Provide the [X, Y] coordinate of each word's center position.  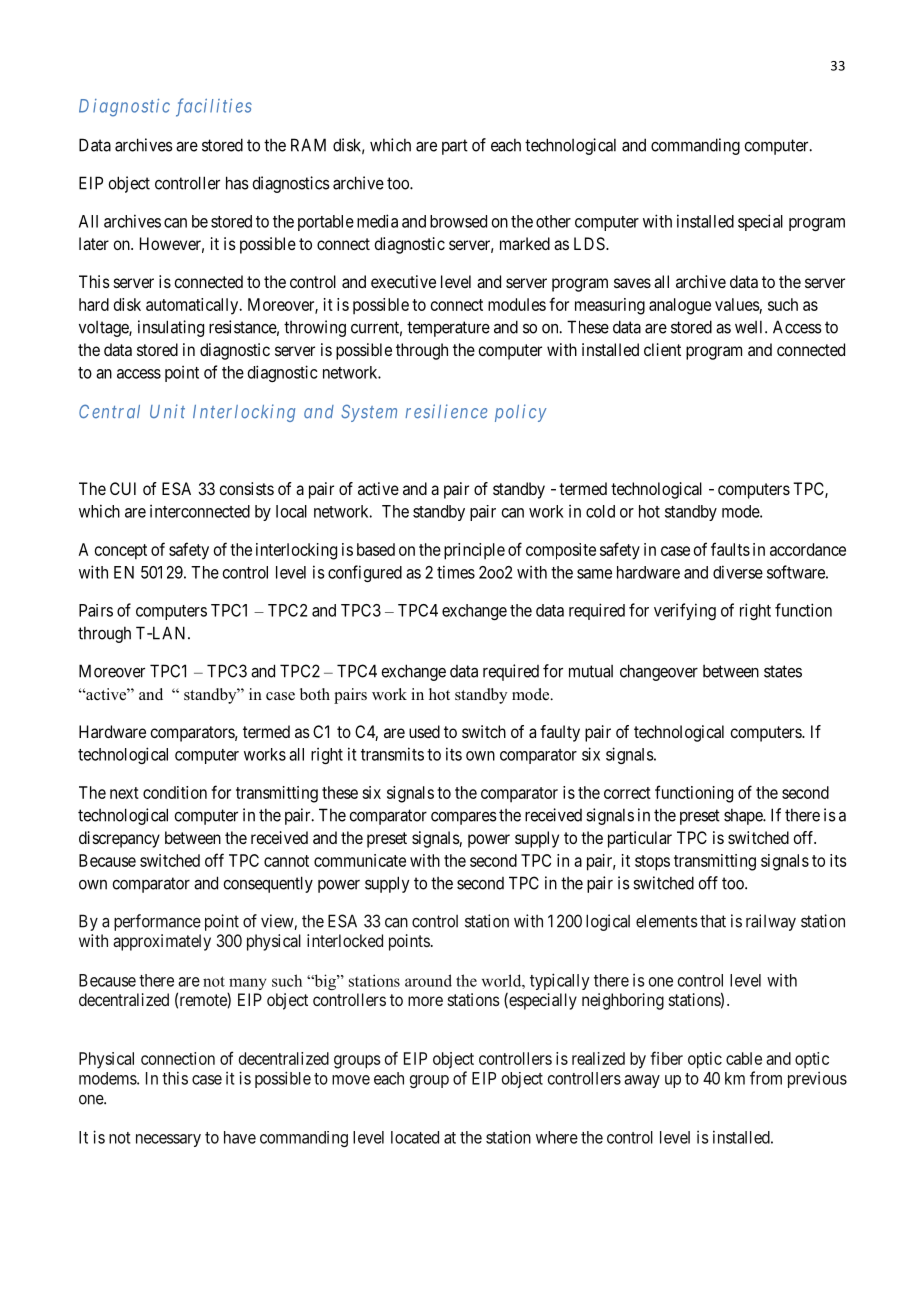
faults [730, 549]
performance [157, 922]
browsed [458, 221]
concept [121, 552]
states [783, 671]
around [428, 980]
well [750, 327]
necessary [168, 1140]
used [424, 731]
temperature [448, 329]
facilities [214, 107]
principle [474, 551]
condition [175, 792]
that [713, 921]
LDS [590, 243]
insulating [171, 328]
